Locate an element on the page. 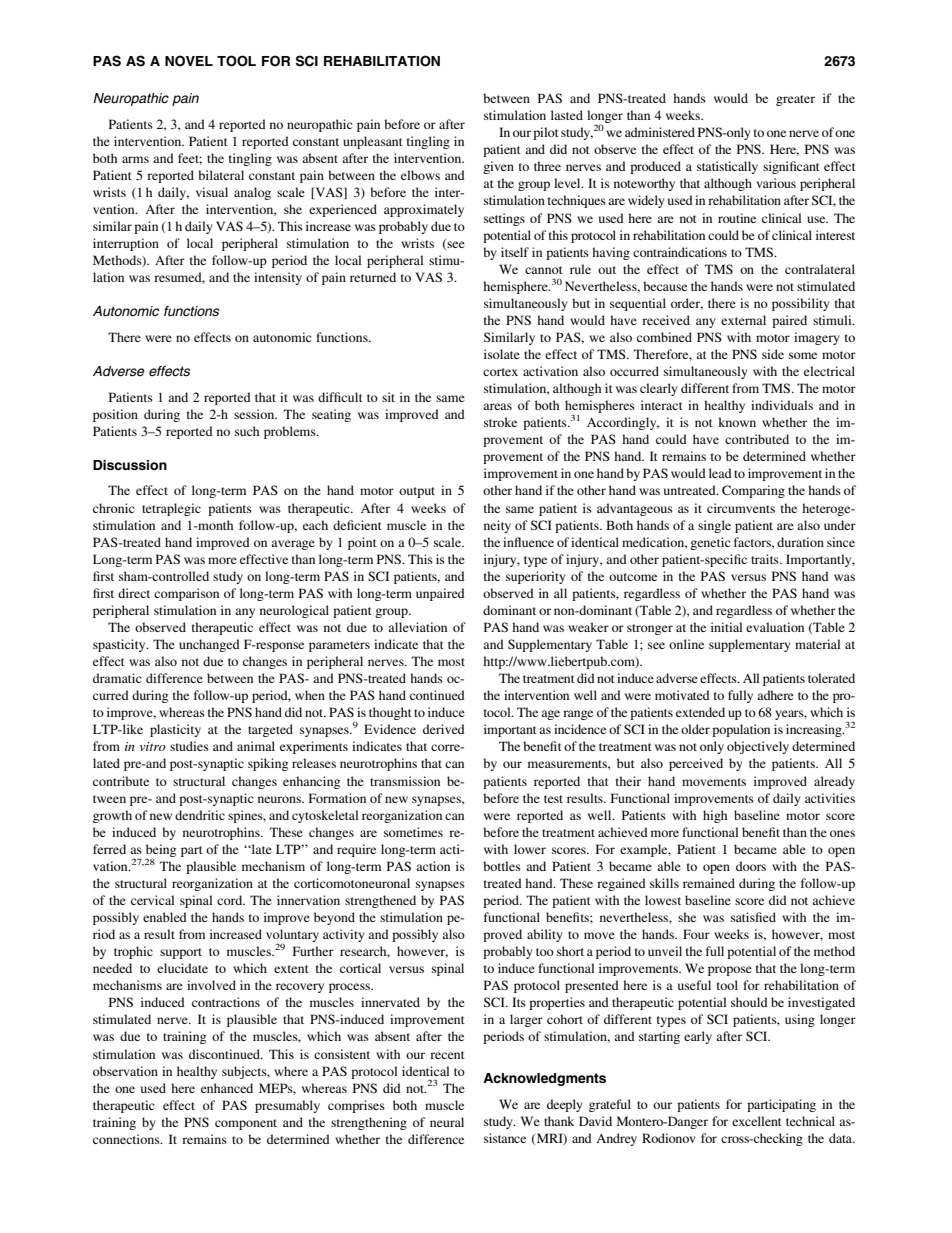  NOVEL is located at coordinates (189, 61).
